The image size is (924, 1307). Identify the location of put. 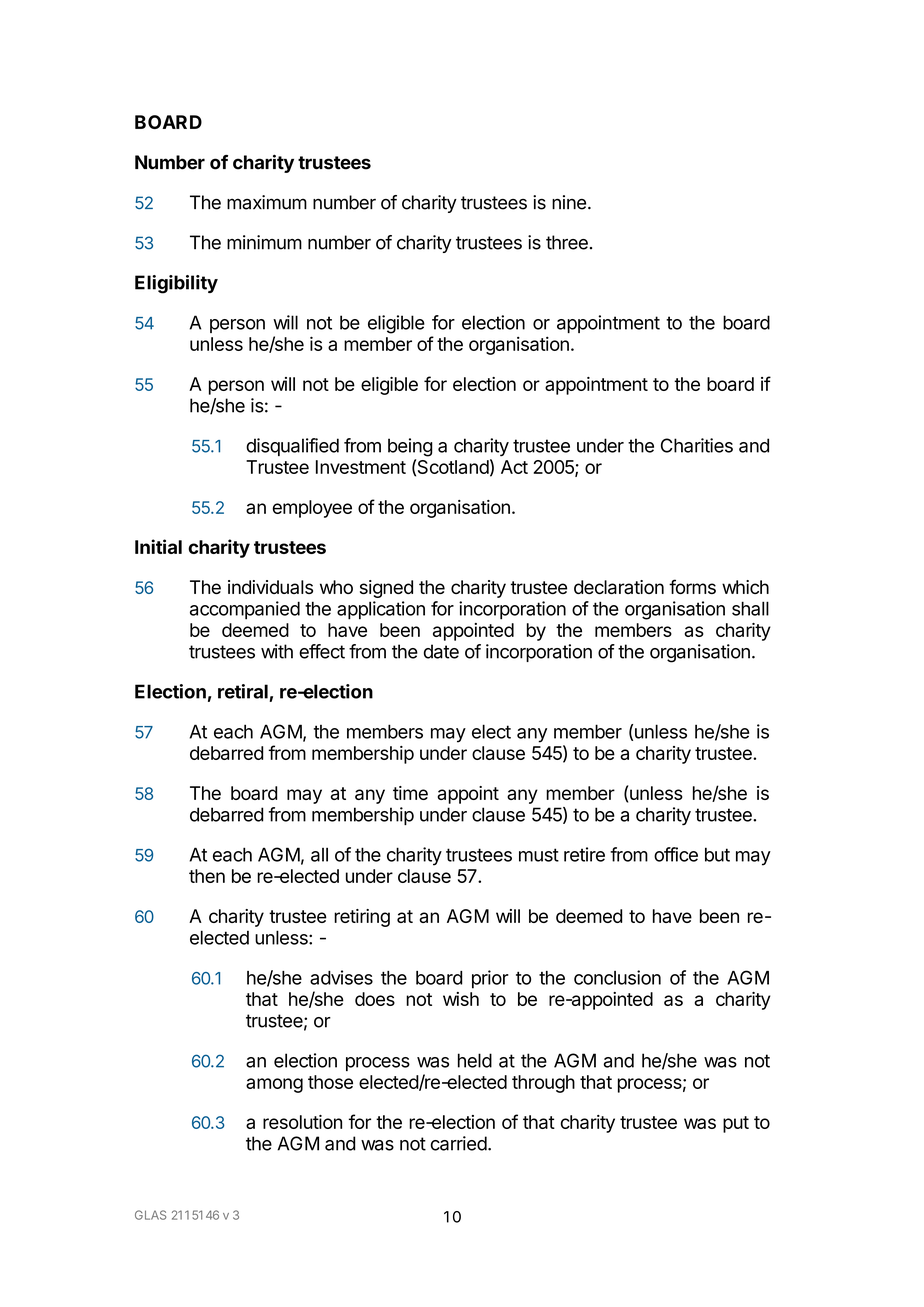
(736, 1124).
